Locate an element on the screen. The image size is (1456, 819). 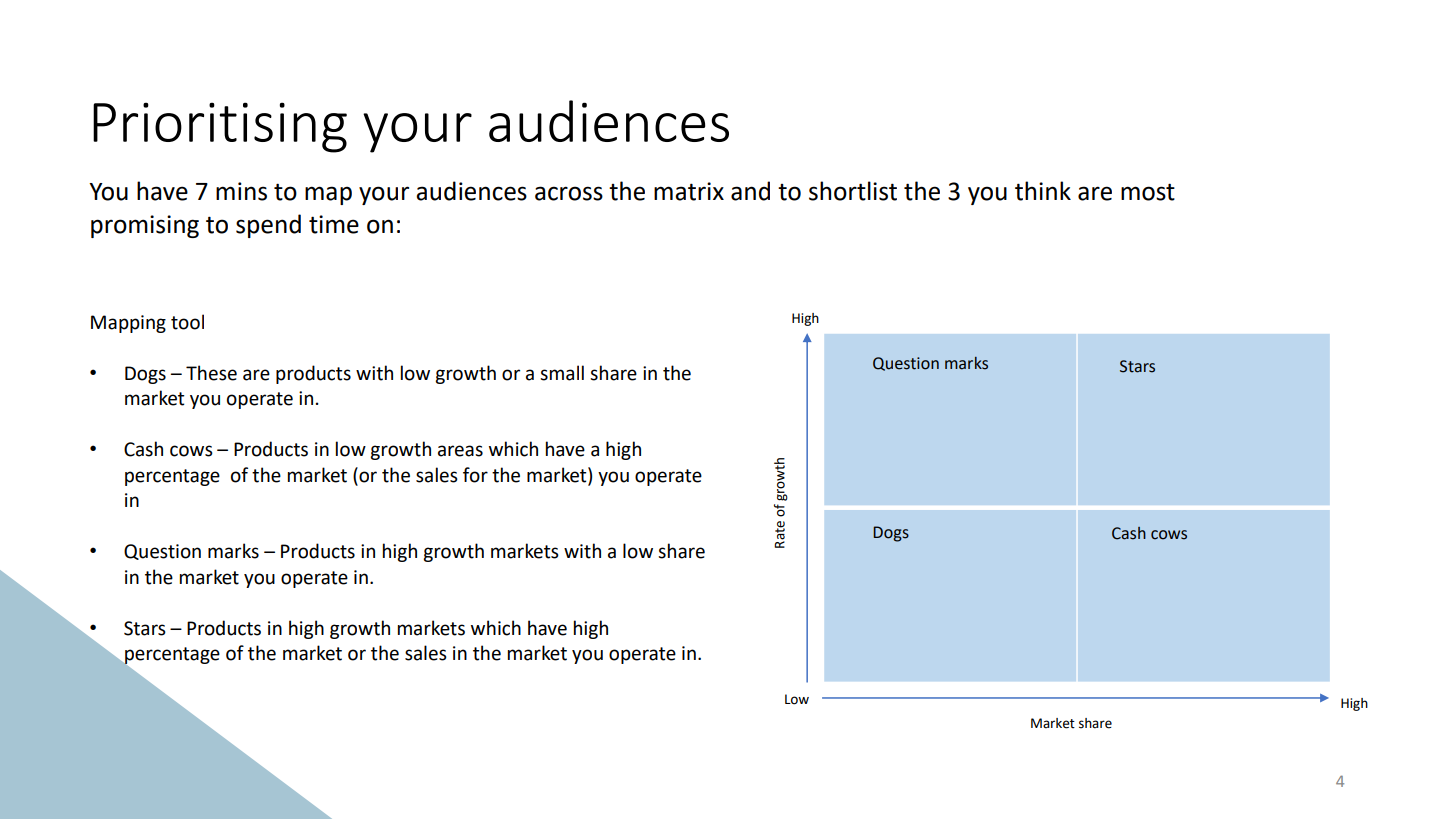
These is located at coordinates (211, 373).
